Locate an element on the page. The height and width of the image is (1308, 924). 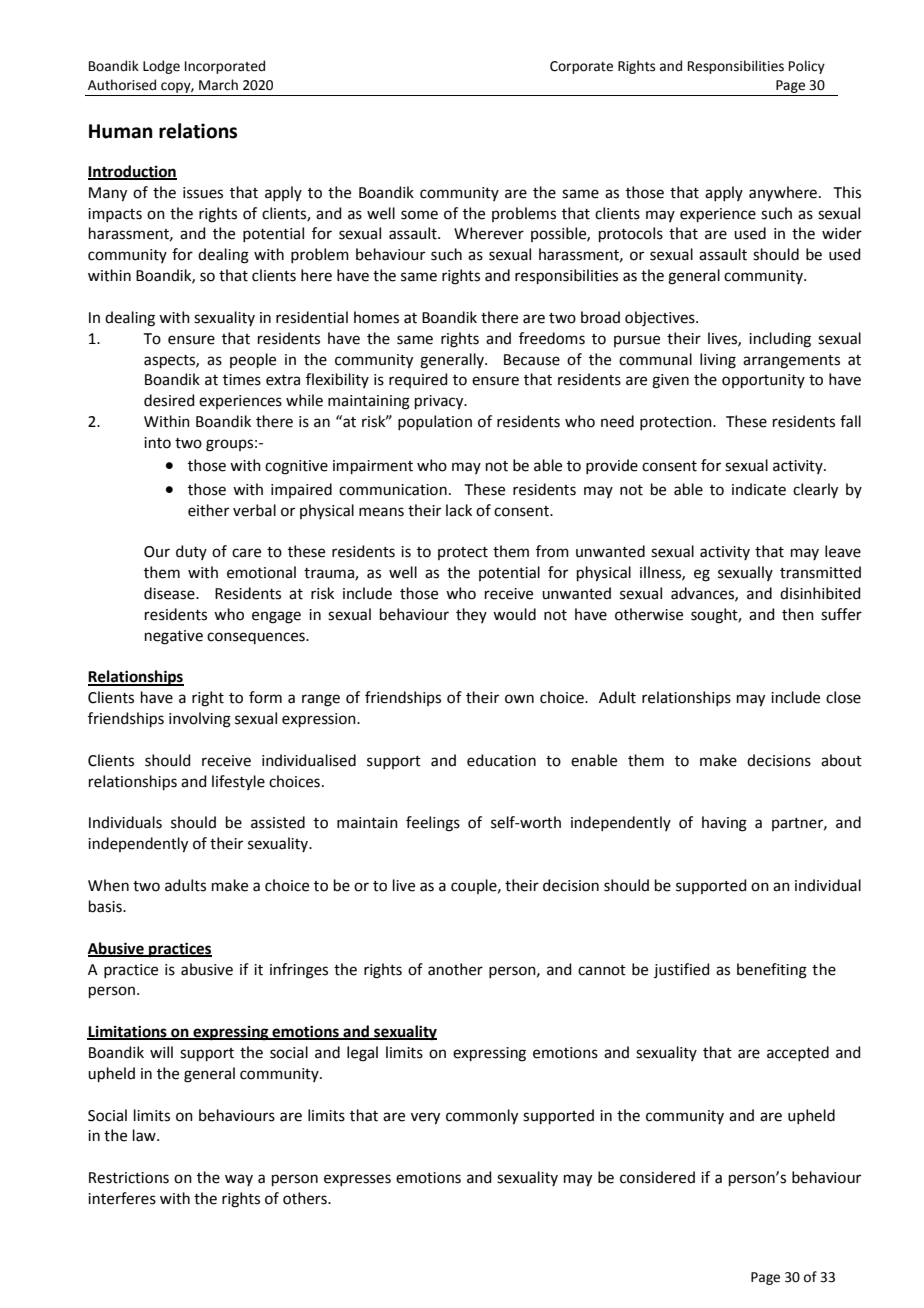
considered is located at coordinates (657, 1177).
